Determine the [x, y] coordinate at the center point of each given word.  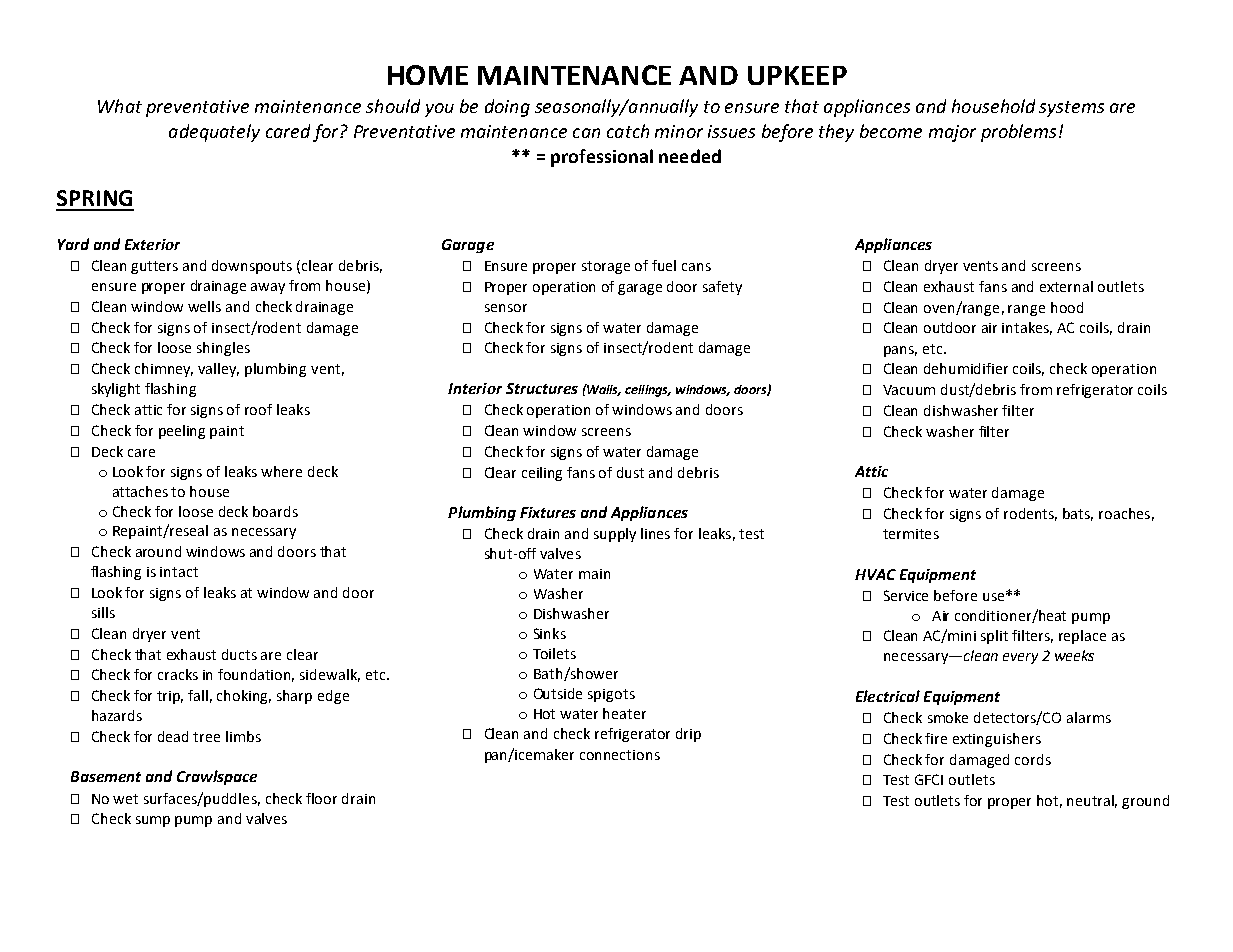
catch [628, 131]
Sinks [550, 633]
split [994, 637]
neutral [1092, 801]
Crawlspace [217, 777]
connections [620, 755]
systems [1071, 109]
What [120, 106]
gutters [154, 267]
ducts [239, 654]
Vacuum [909, 390]
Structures [542, 388]
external [1066, 286]
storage [606, 267]
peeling [182, 432]
